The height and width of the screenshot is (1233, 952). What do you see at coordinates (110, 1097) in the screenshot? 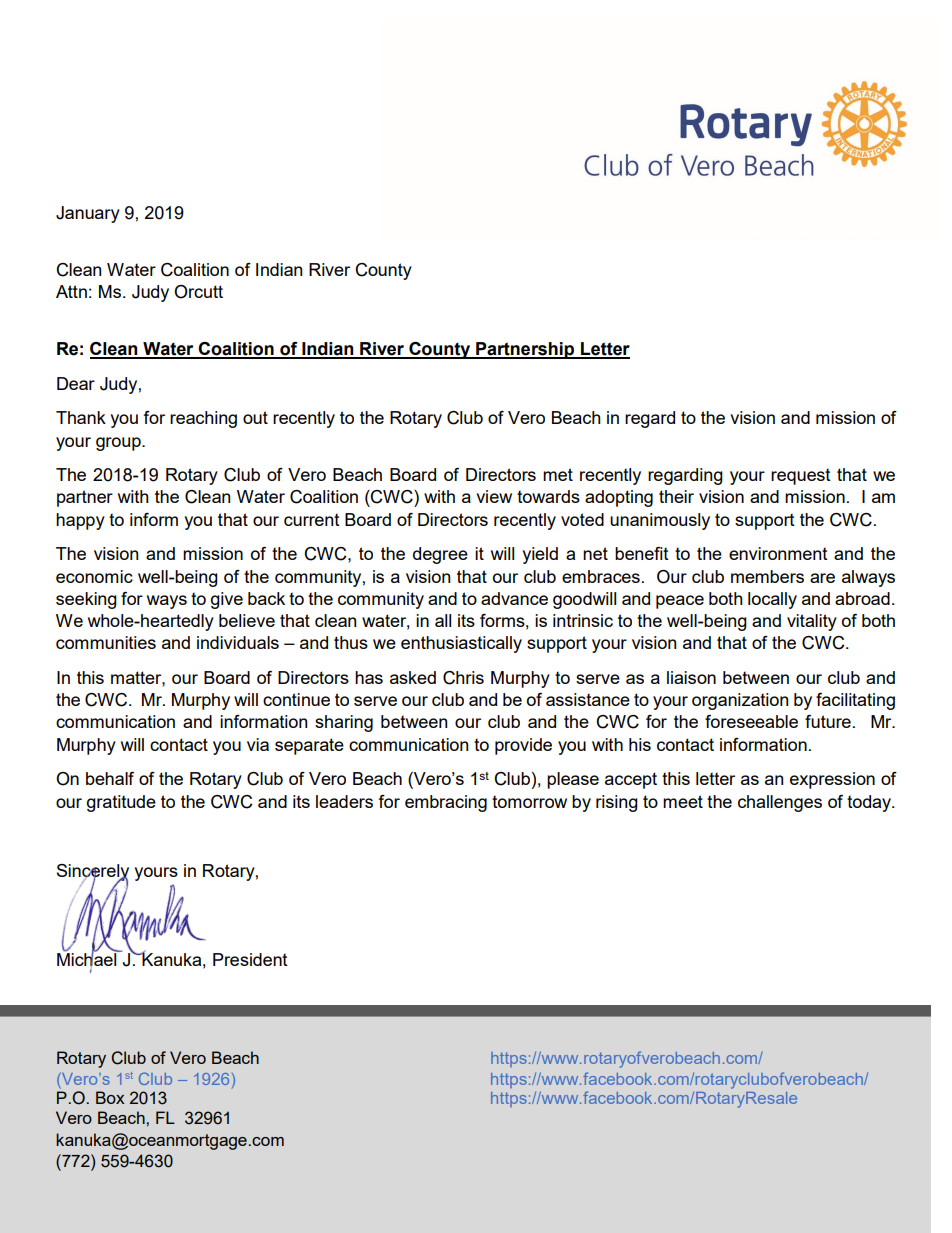
I see `Box` at bounding box center [110, 1097].
